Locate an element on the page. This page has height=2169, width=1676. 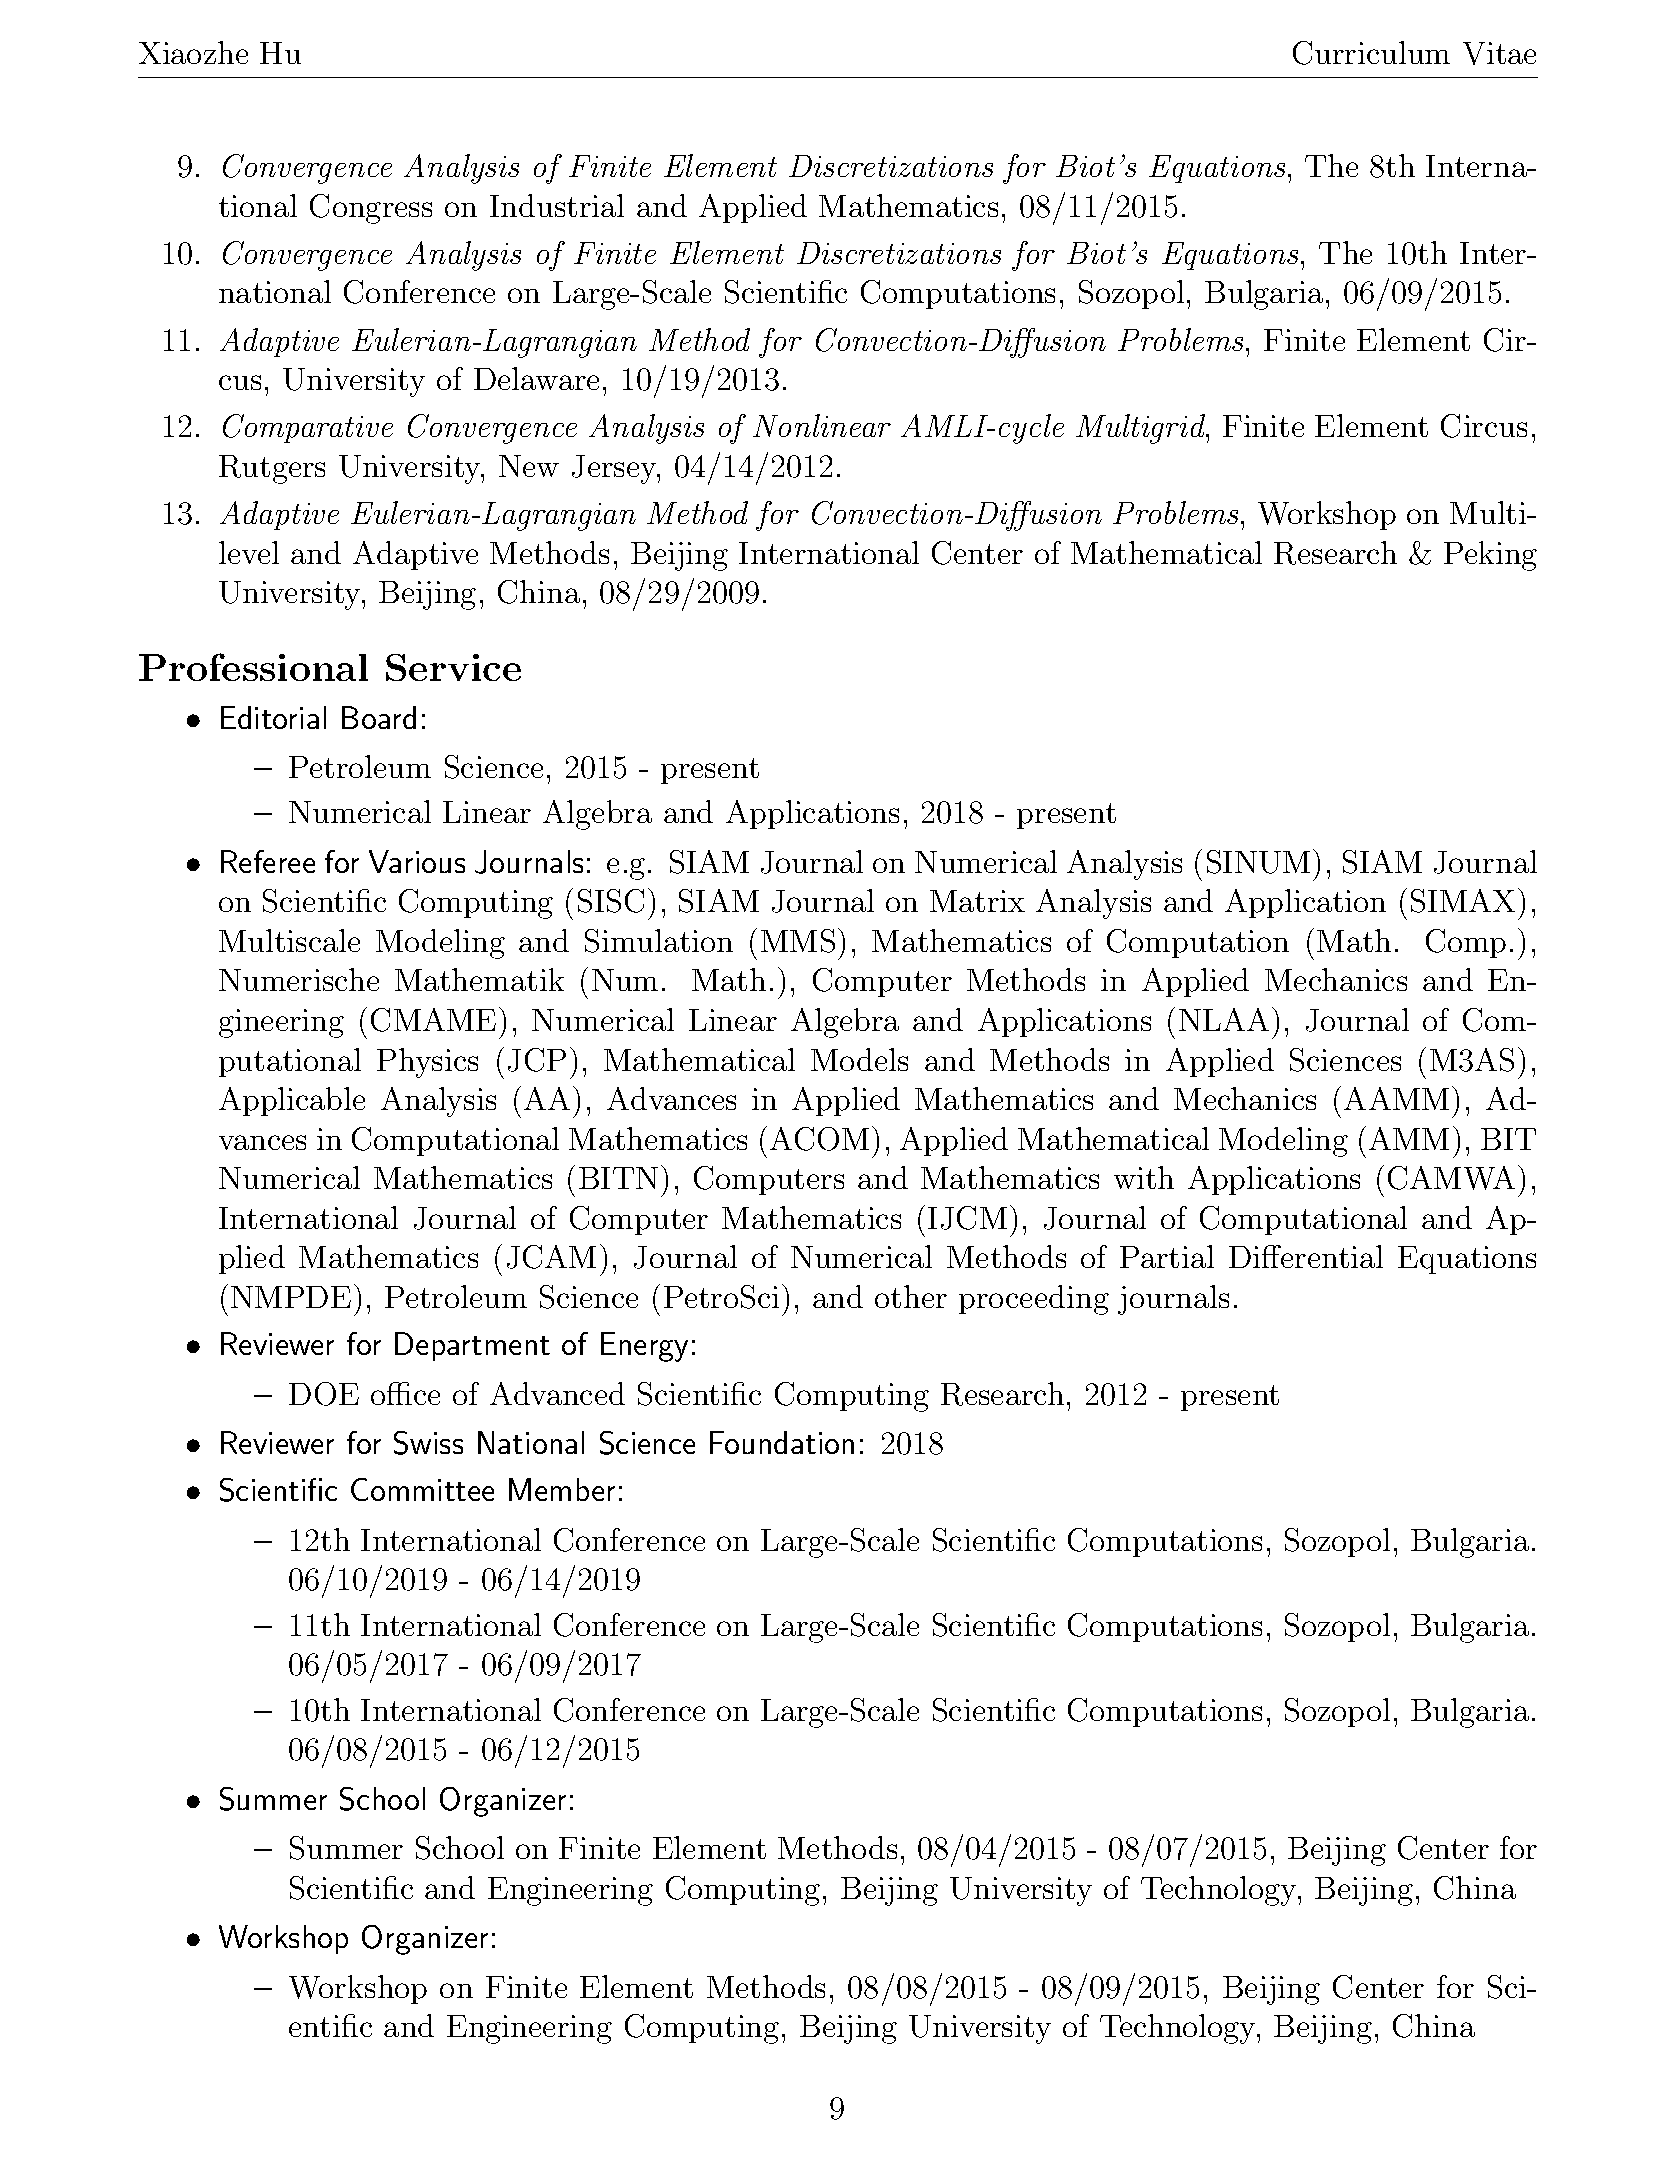
Differential is located at coordinates (1306, 1256).
